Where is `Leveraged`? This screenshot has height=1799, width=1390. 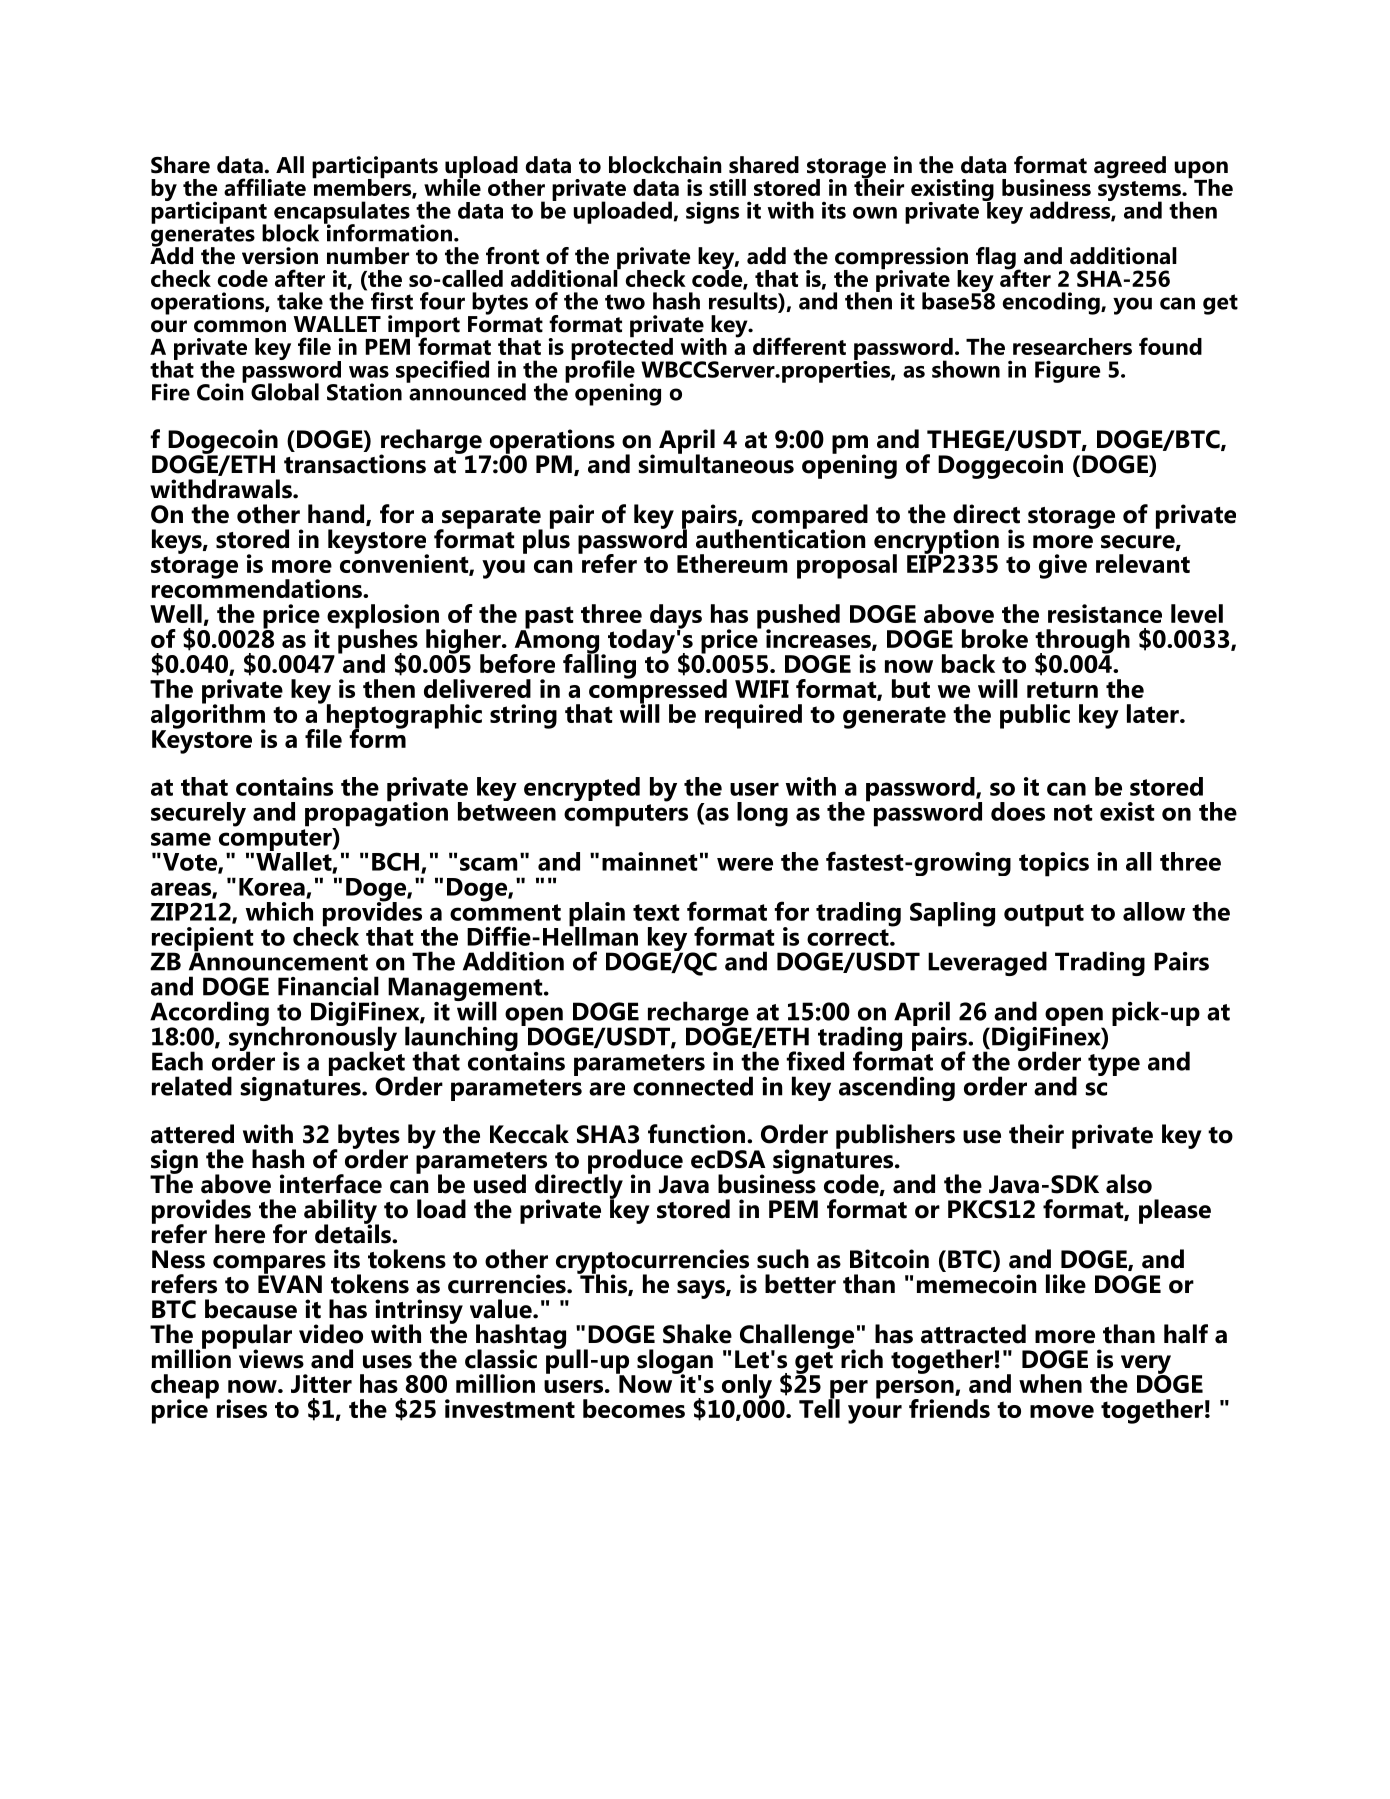 Leveraged is located at coordinates (987, 963).
